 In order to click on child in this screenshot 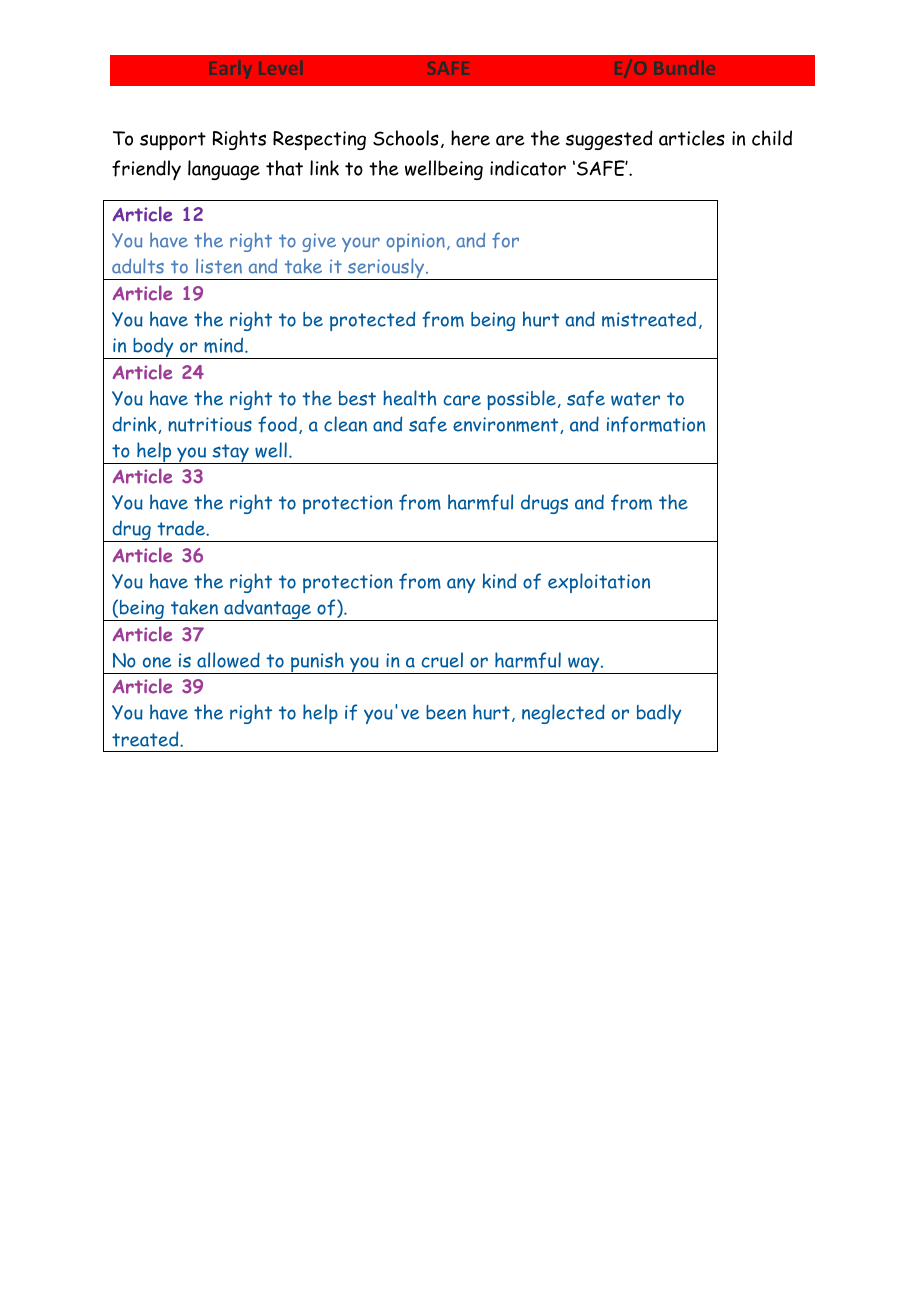, I will do `click(772, 138)`.
